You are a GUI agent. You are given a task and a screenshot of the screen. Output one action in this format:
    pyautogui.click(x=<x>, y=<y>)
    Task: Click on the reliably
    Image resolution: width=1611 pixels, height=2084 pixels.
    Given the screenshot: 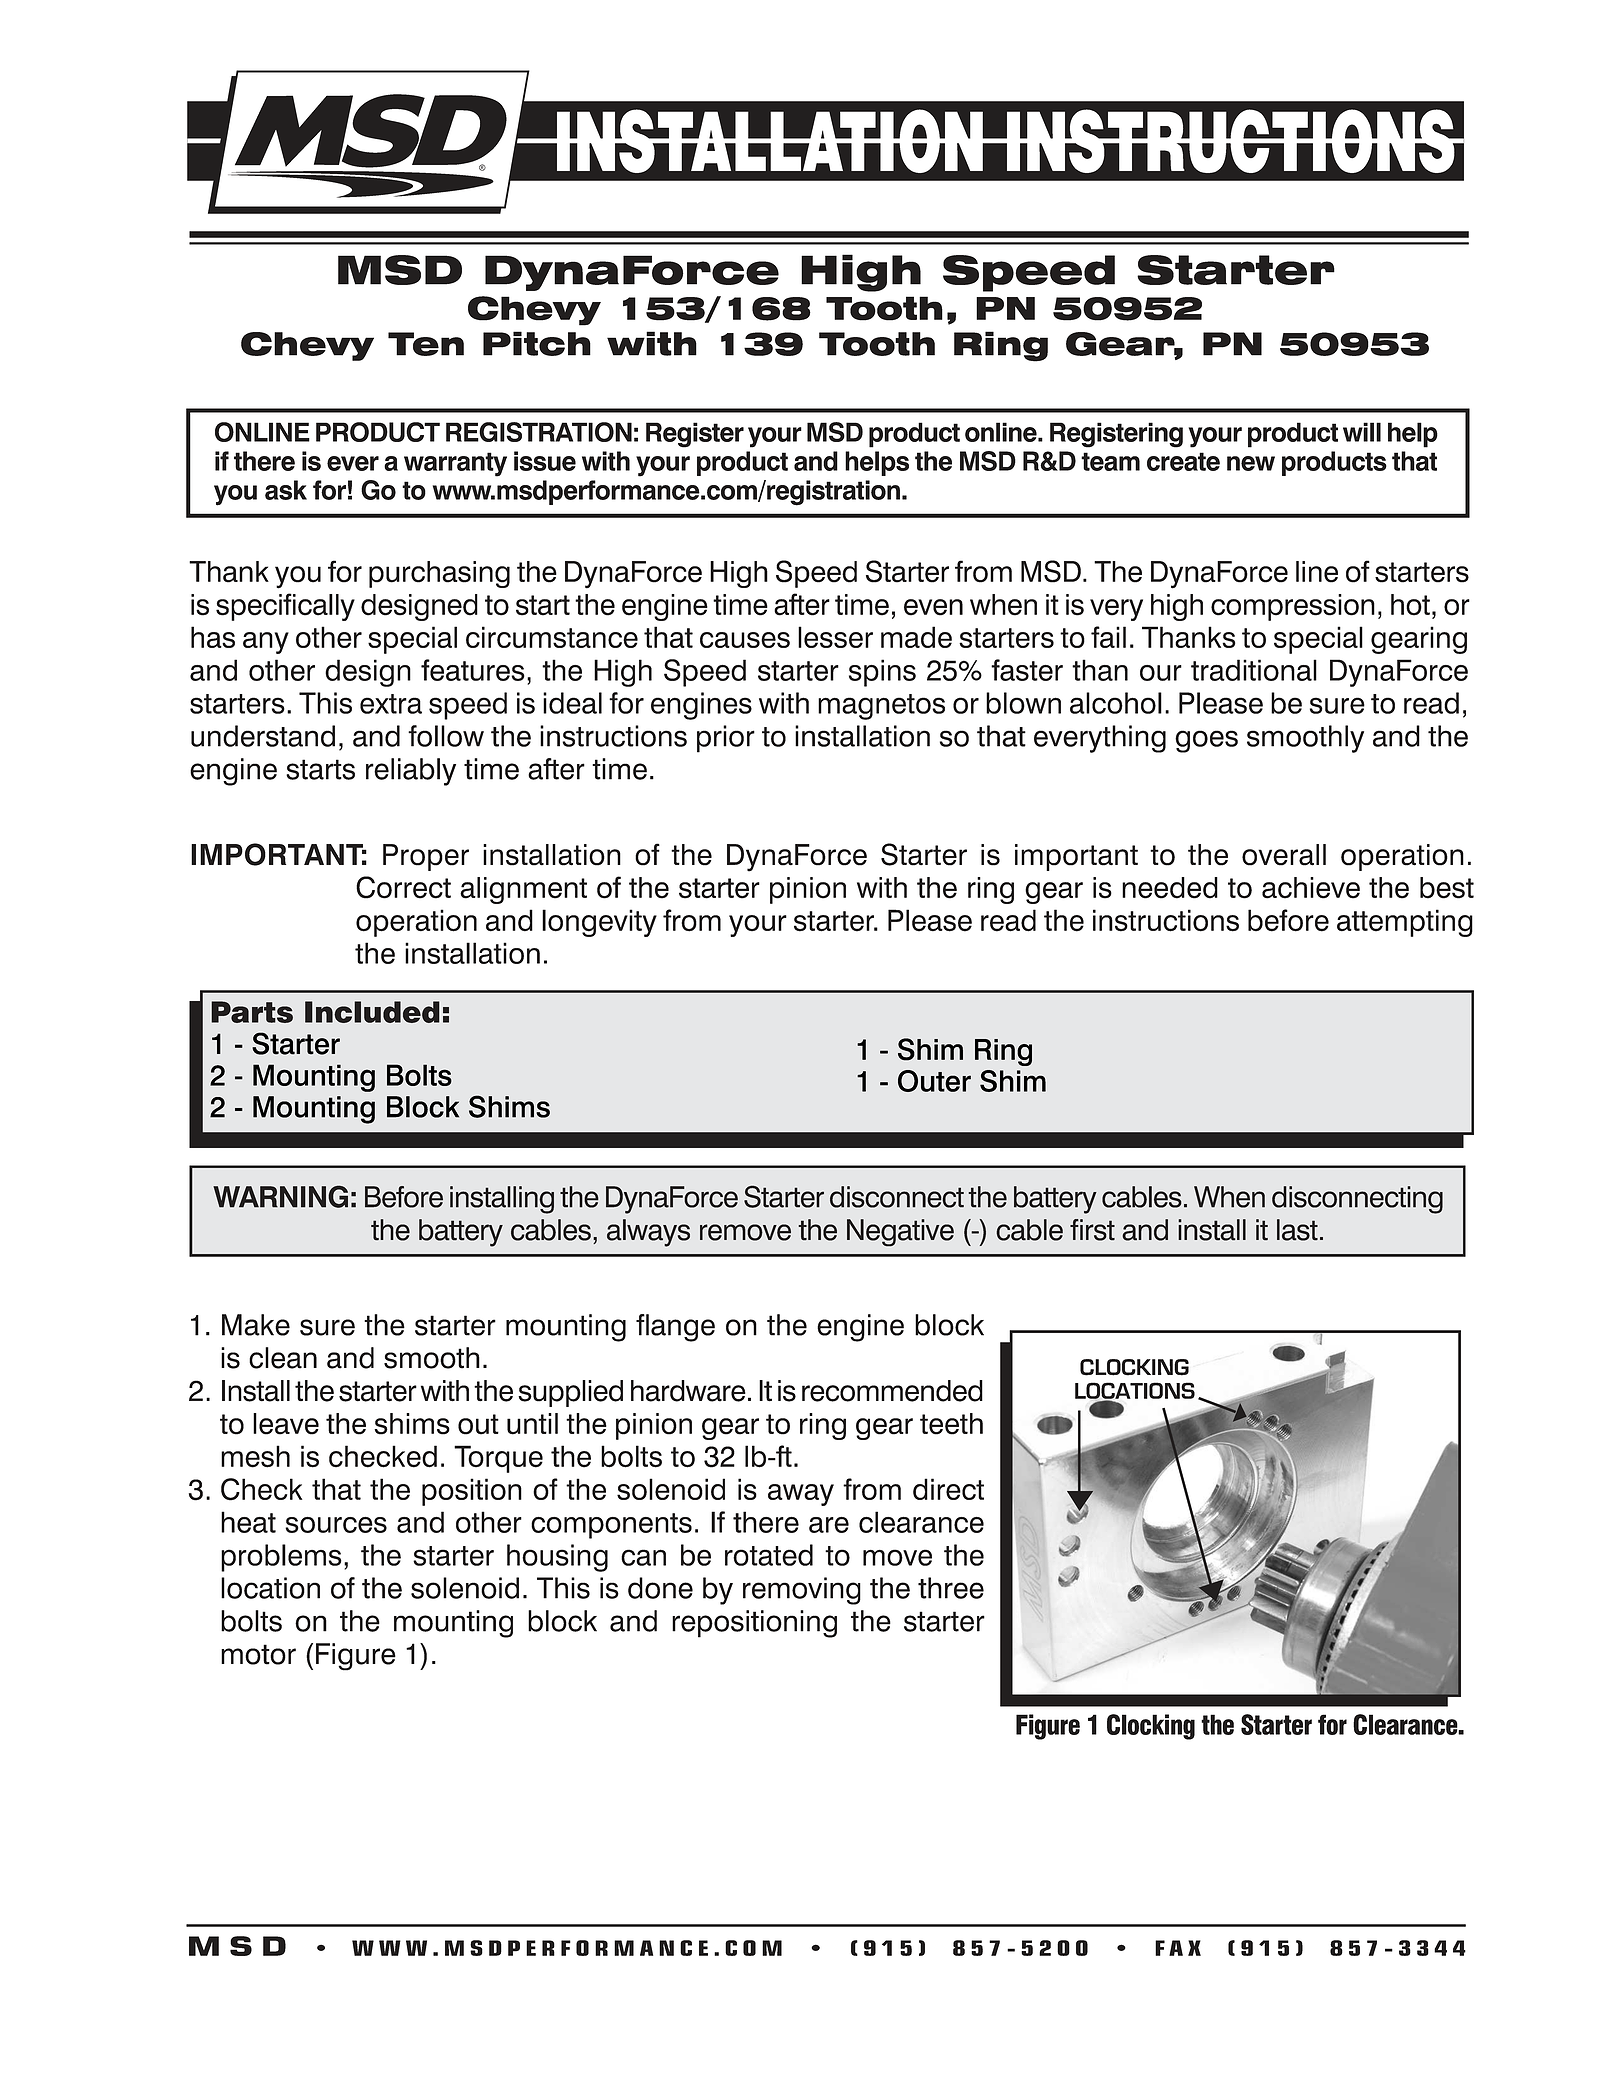 What is the action you would take?
    pyautogui.click(x=411, y=772)
